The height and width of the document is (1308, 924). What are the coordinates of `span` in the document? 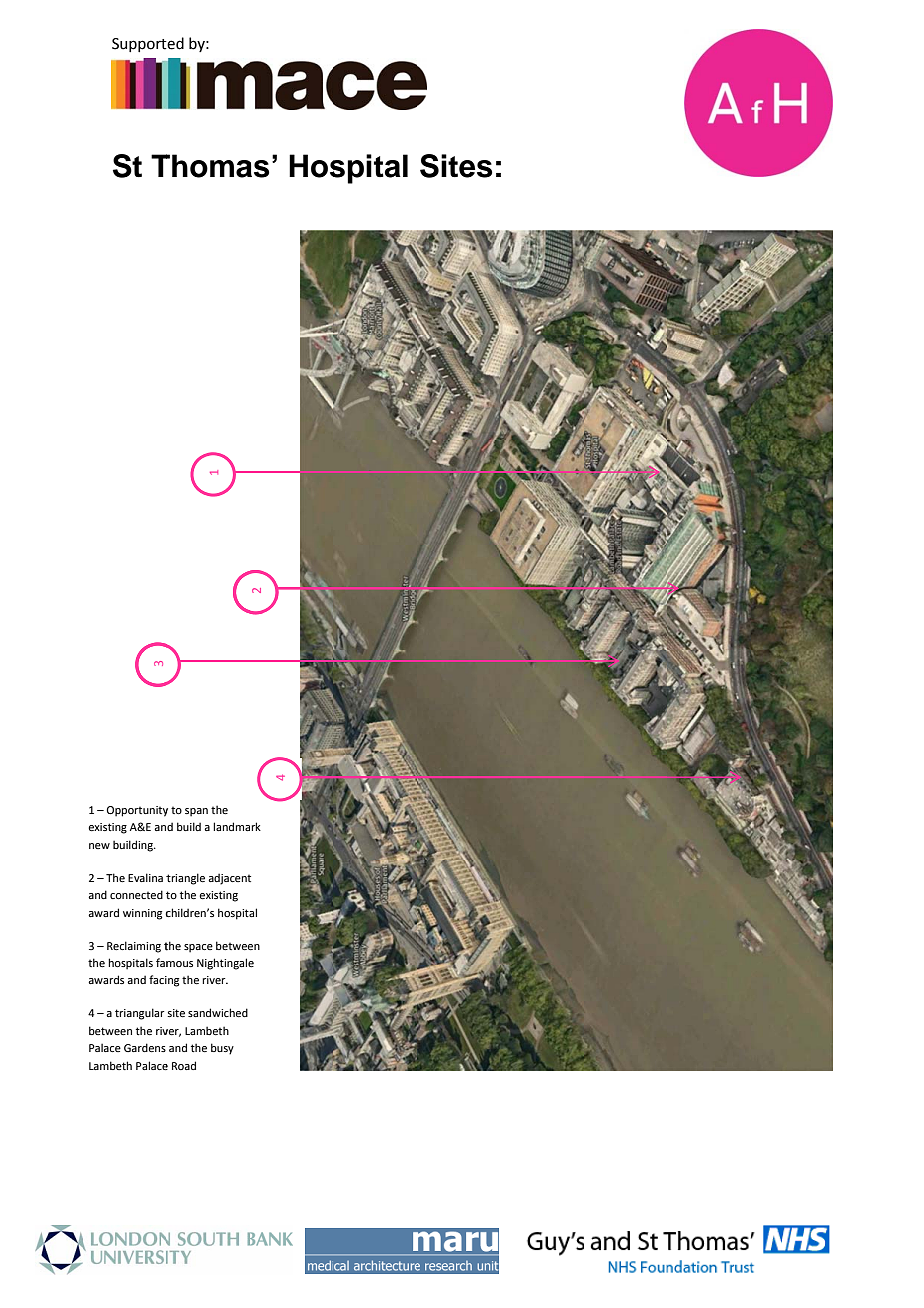 It's located at (196, 812).
